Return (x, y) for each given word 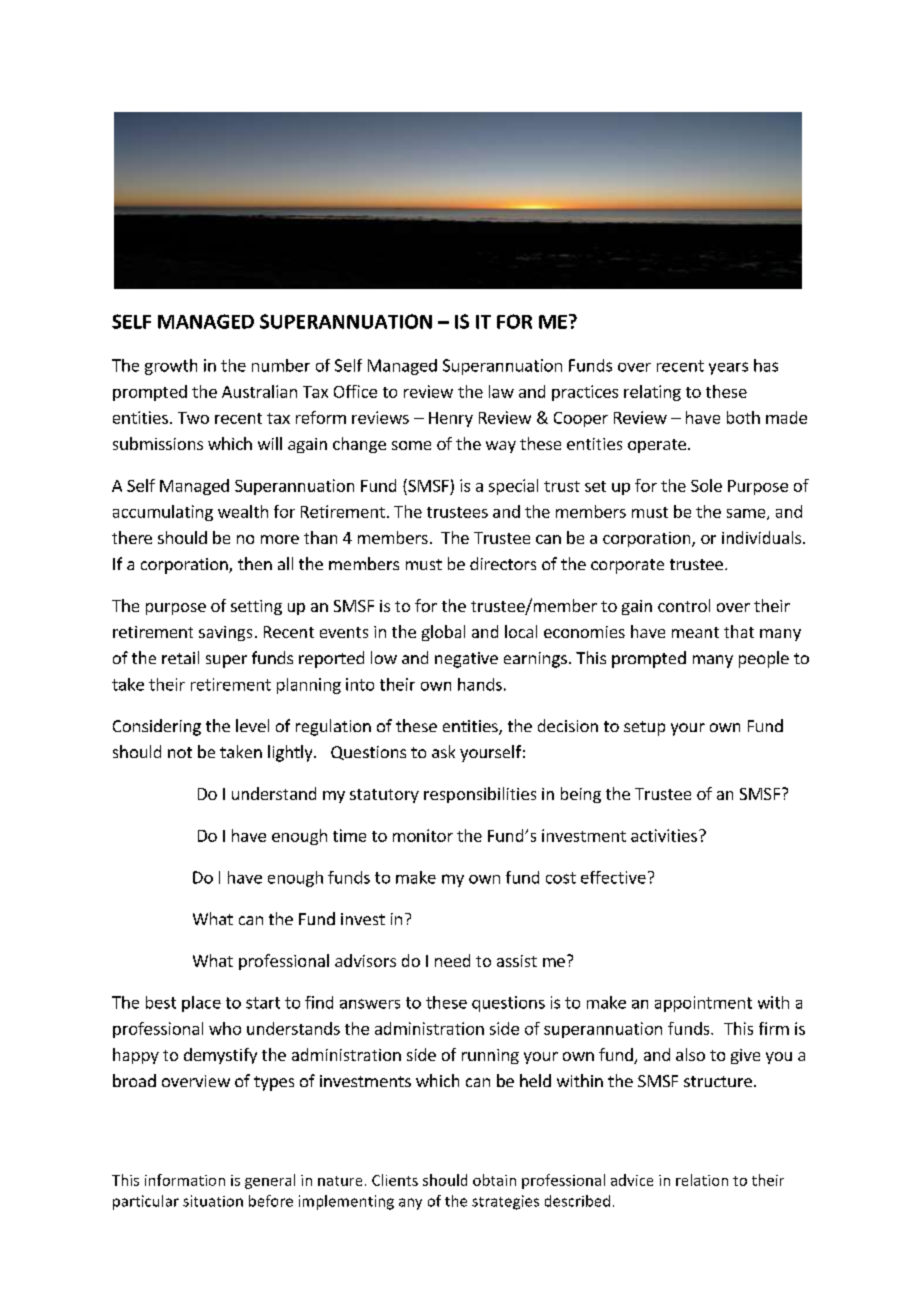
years (728, 368)
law (501, 391)
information (185, 1180)
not (180, 752)
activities (664, 835)
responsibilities (480, 795)
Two (193, 418)
